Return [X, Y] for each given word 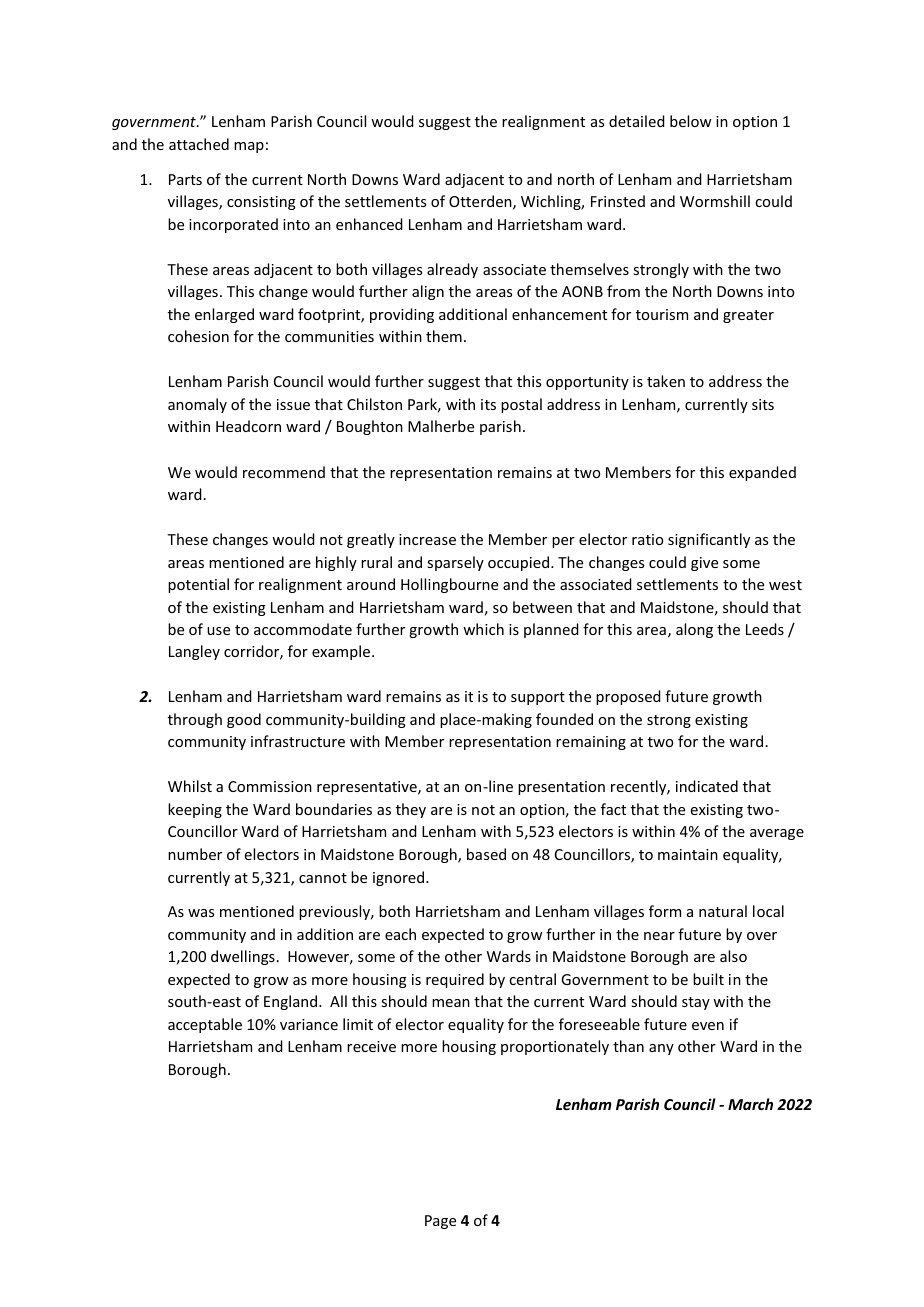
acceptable [205, 1025]
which [483, 629]
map [249, 147]
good [244, 720]
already [452, 270]
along [694, 630]
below [690, 121]
